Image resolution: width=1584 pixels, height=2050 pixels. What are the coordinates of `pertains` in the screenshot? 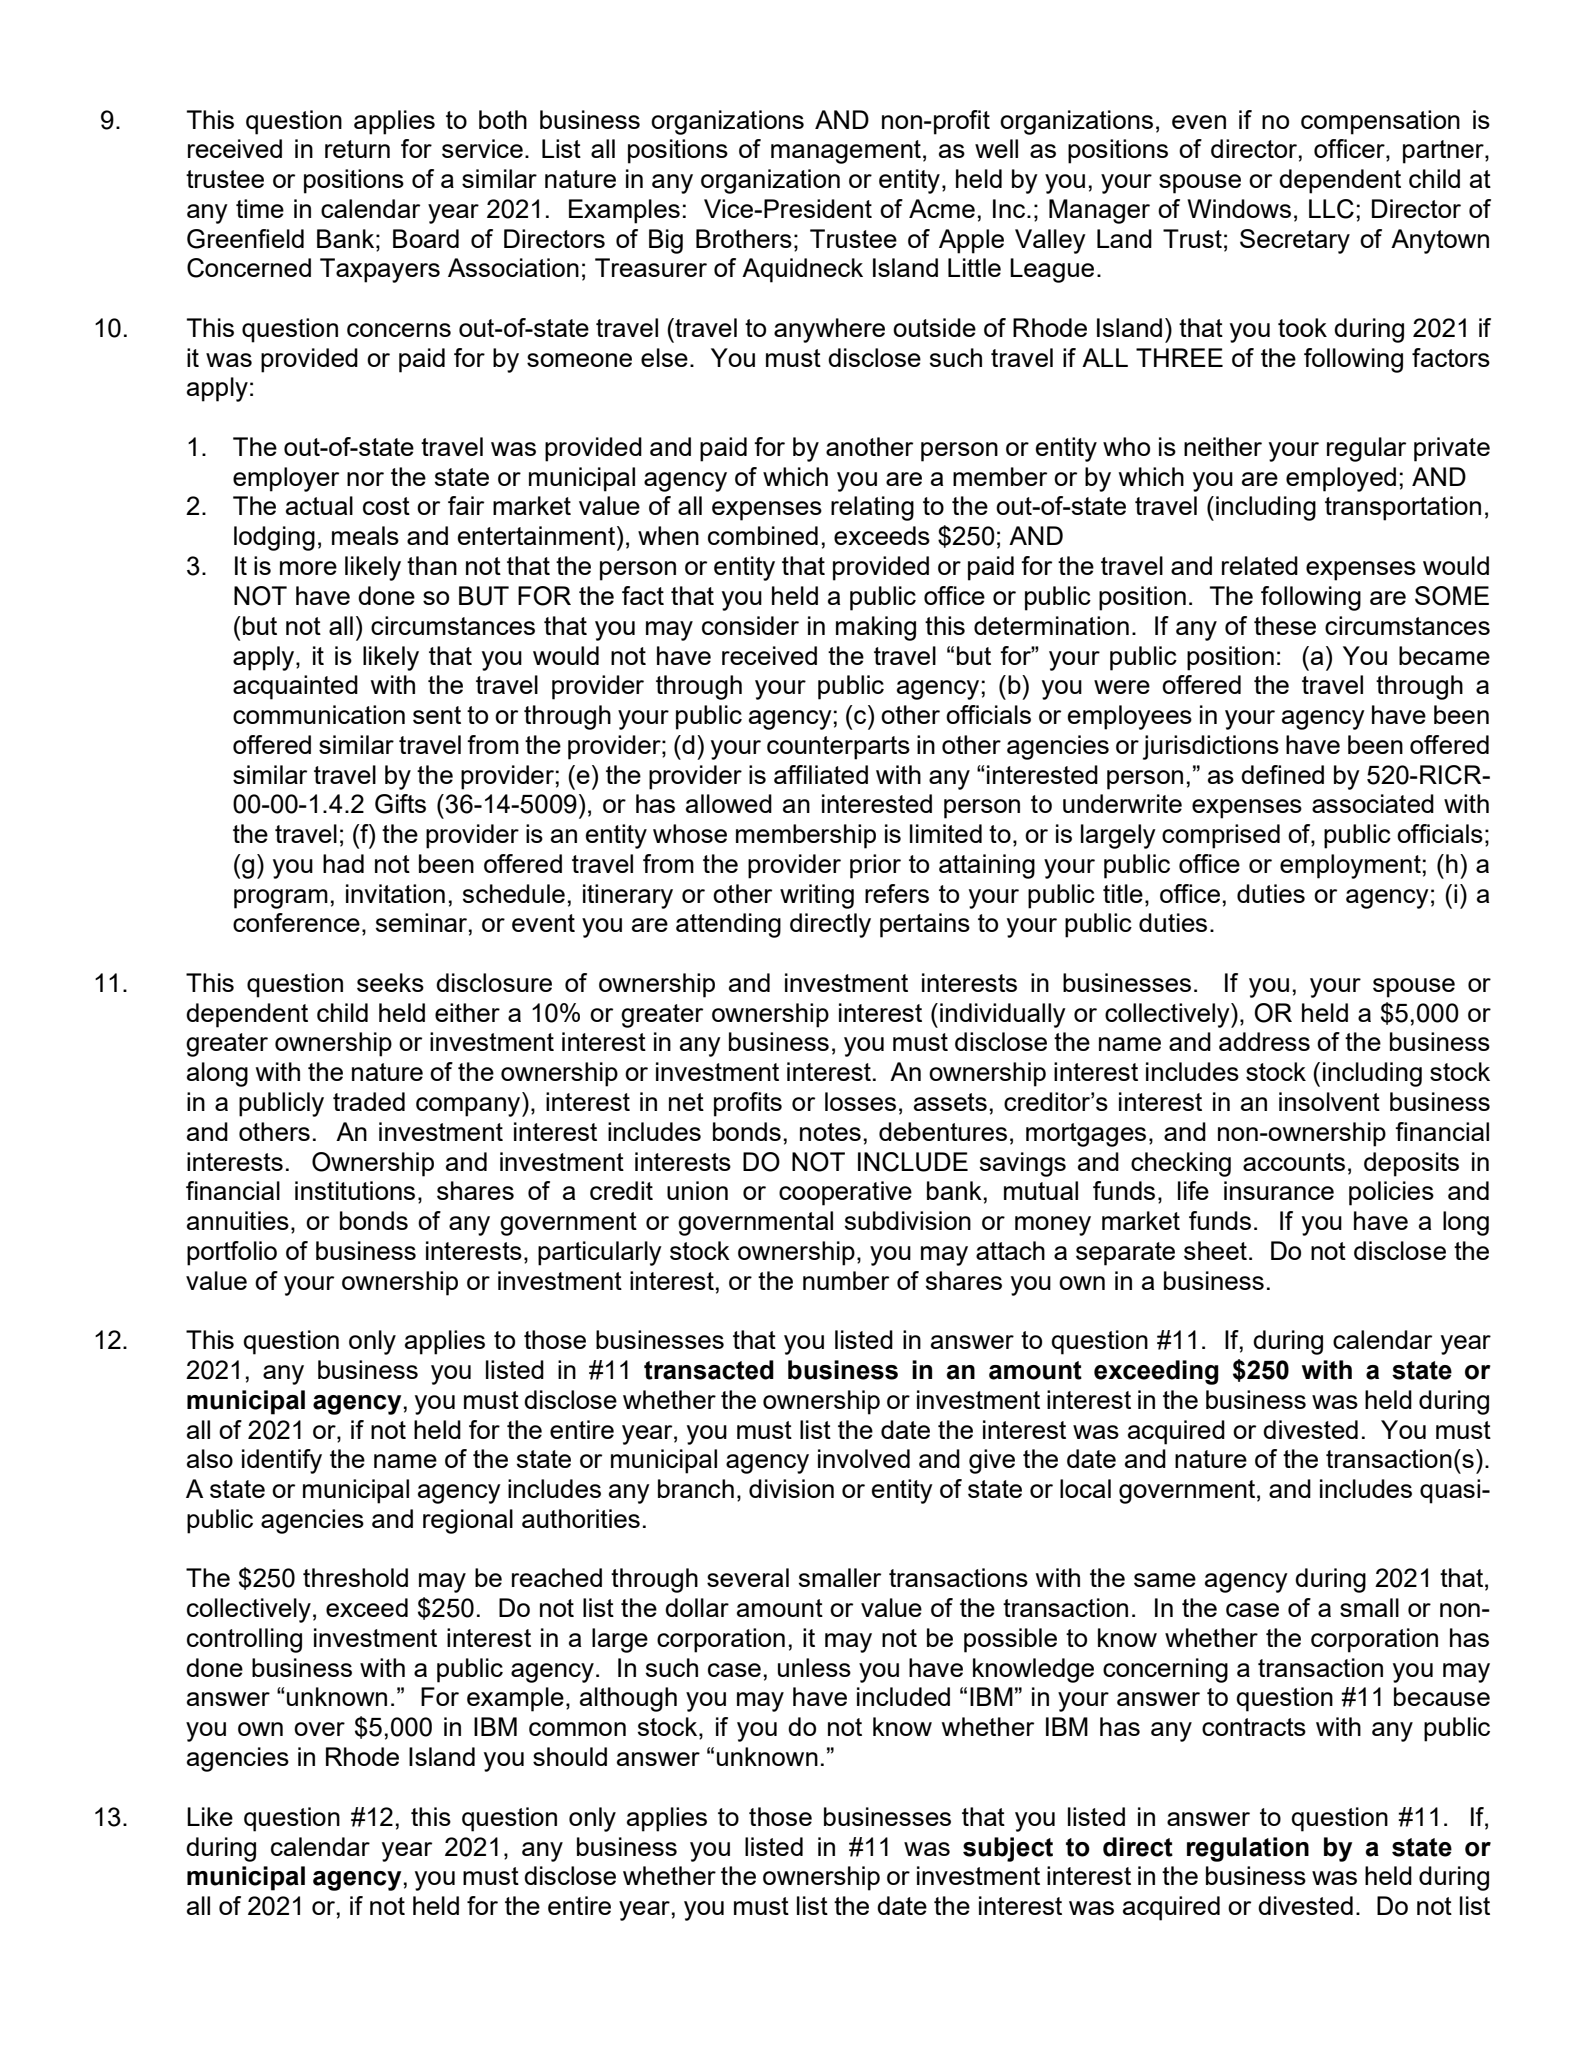 It's located at (925, 925).
